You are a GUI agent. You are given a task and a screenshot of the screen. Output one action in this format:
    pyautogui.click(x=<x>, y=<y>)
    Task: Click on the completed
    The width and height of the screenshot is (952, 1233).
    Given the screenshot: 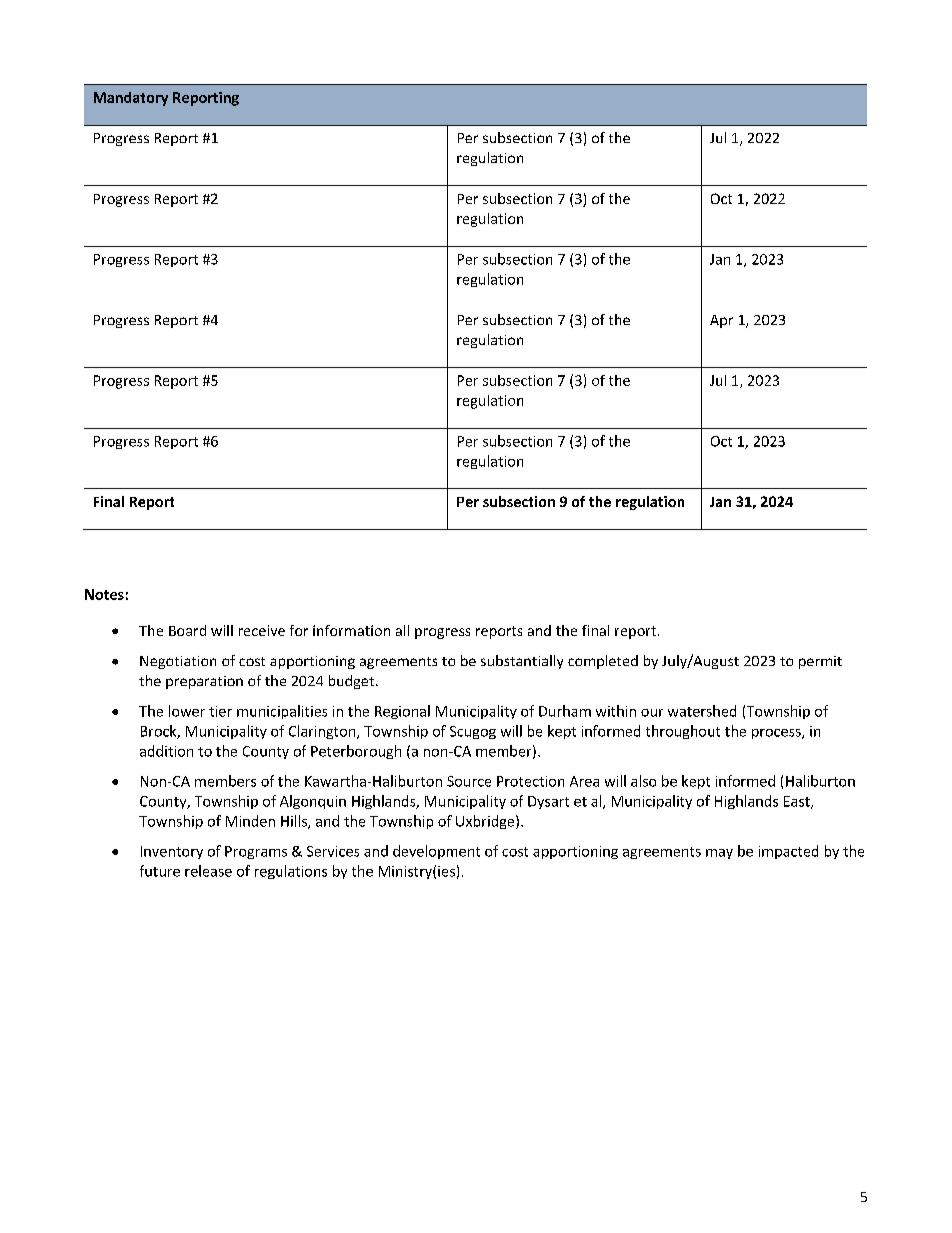 What is the action you would take?
    pyautogui.click(x=603, y=662)
